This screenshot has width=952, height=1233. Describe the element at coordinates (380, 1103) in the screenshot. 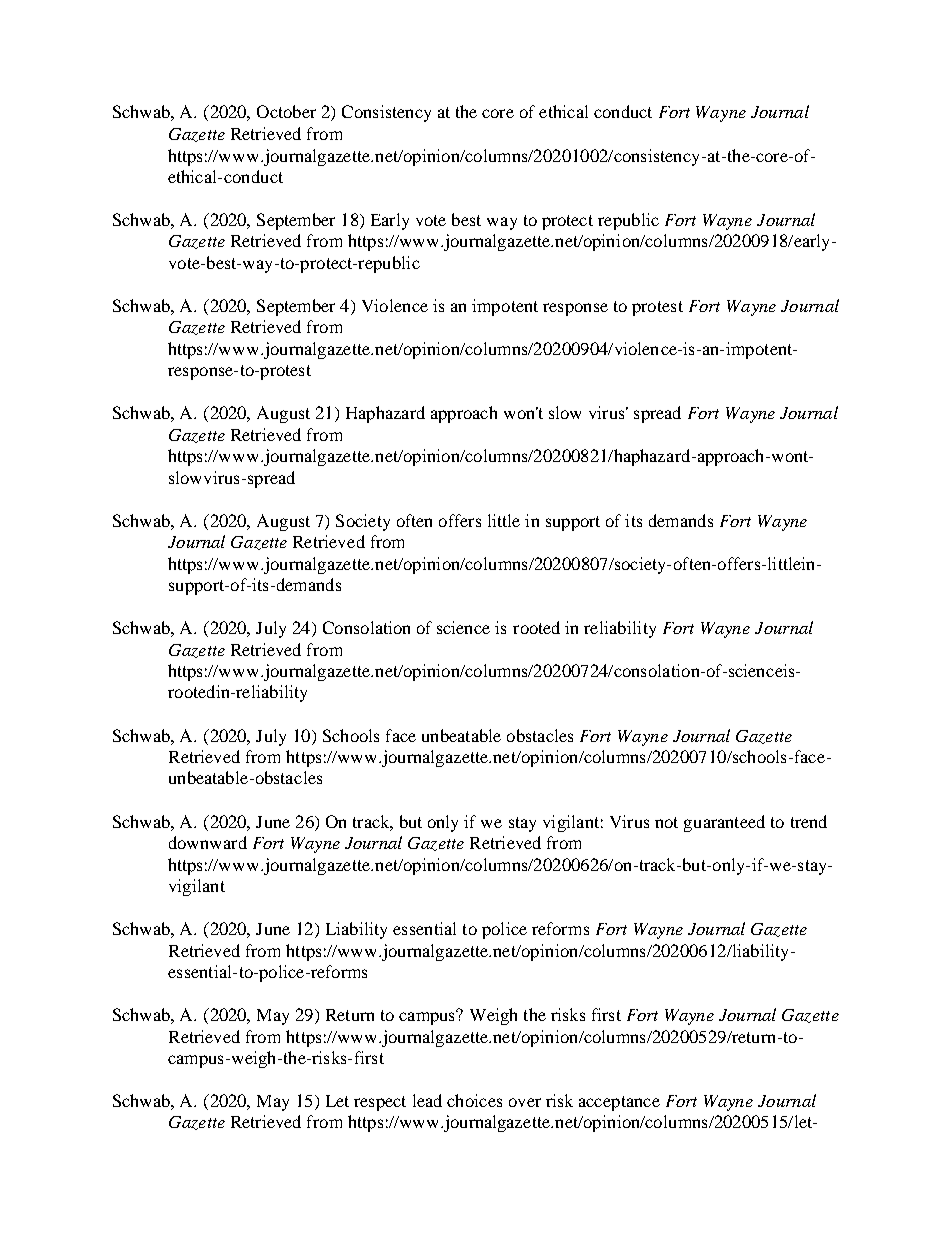

I see `respect` at that location.
